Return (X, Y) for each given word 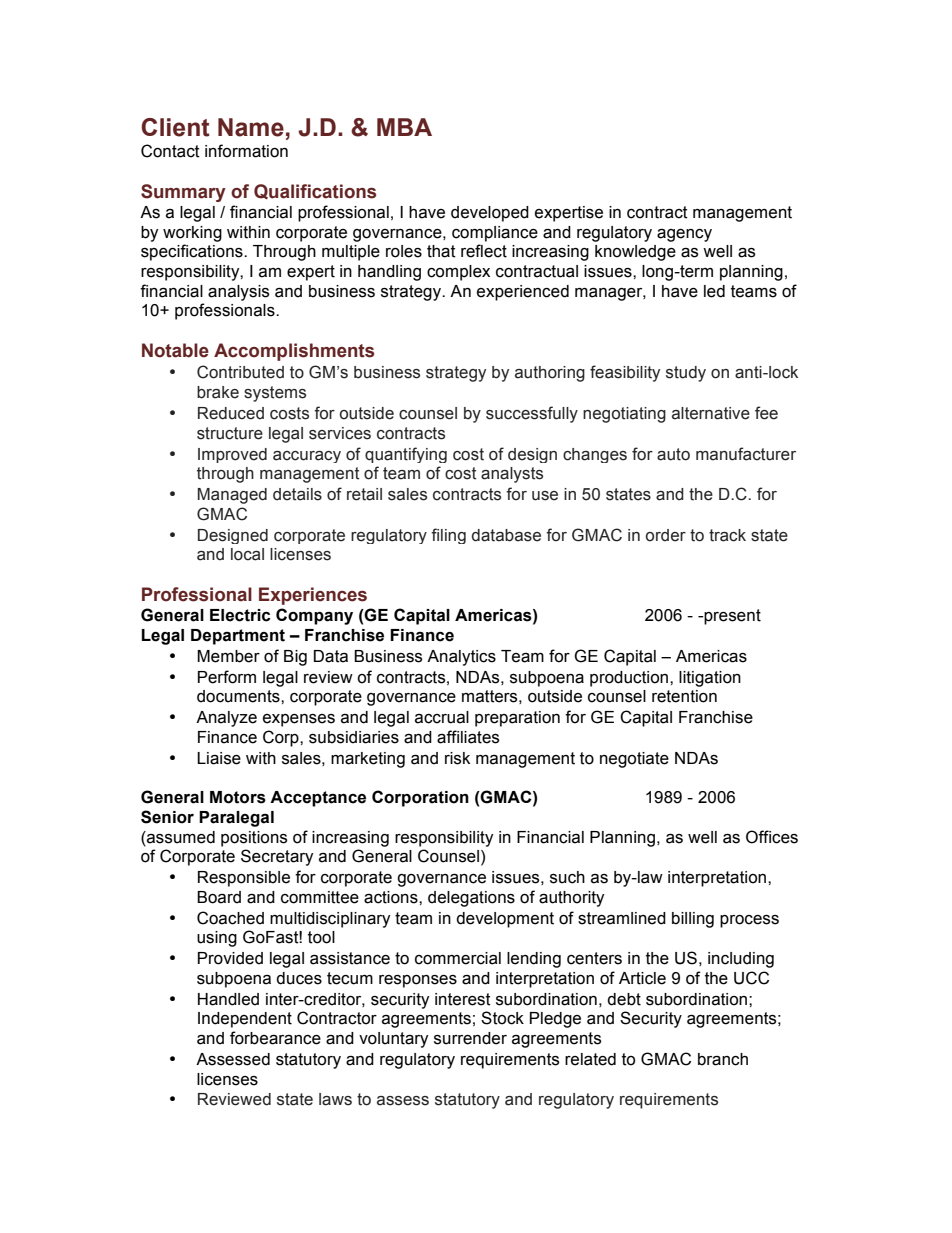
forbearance (275, 1038)
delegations (471, 899)
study (686, 374)
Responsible (244, 879)
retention (684, 696)
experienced (523, 293)
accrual (442, 717)
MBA (404, 127)
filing (448, 536)
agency (684, 235)
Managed (232, 496)
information (246, 151)
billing (693, 920)
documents (239, 696)
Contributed (240, 372)
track (727, 535)
